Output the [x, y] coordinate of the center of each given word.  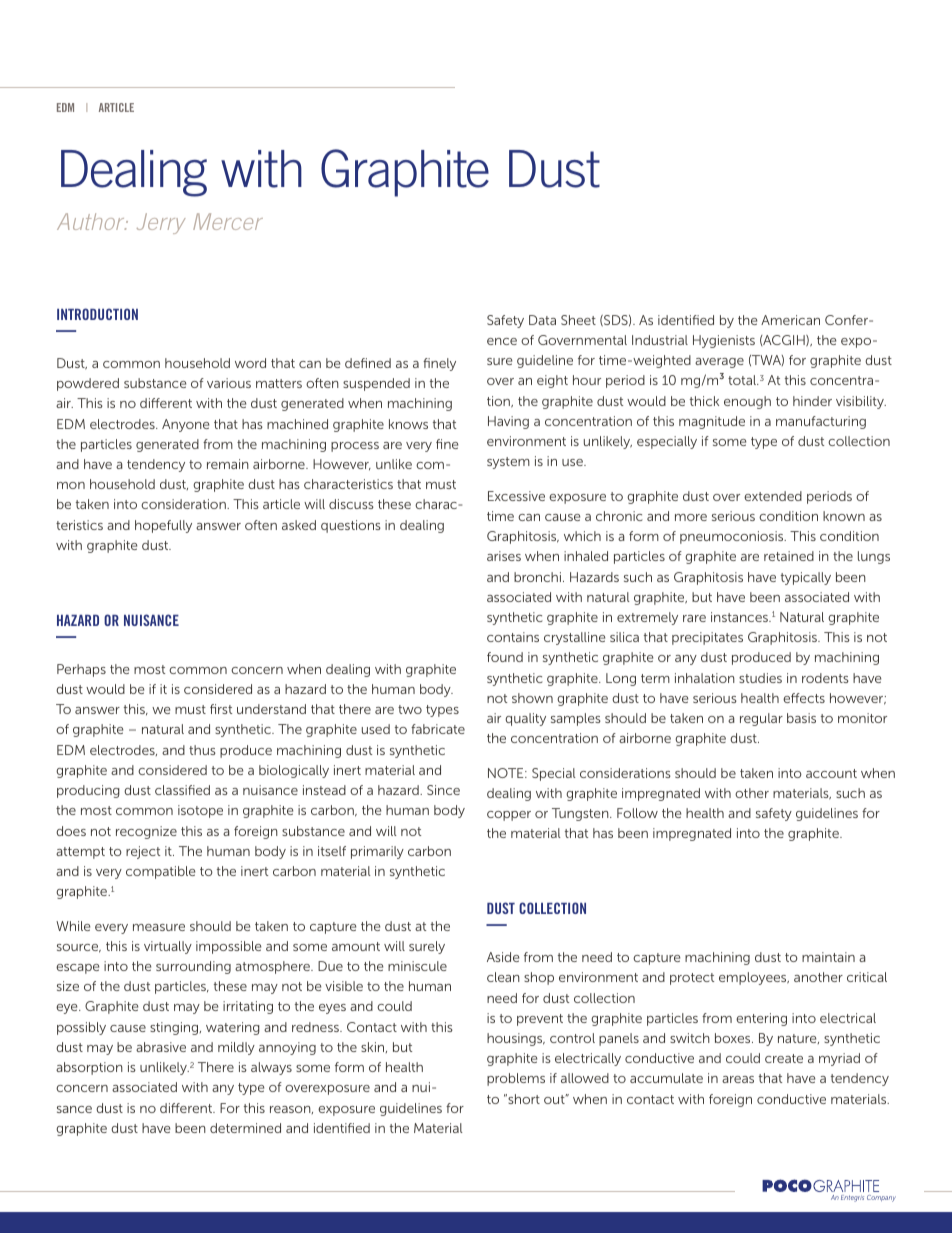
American [790, 320]
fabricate [438, 729]
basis [801, 718]
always [271, 1068]
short [523, 1099]
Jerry [161, 223]
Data [542, 320]
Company [881, 1198]
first [221, 709]
